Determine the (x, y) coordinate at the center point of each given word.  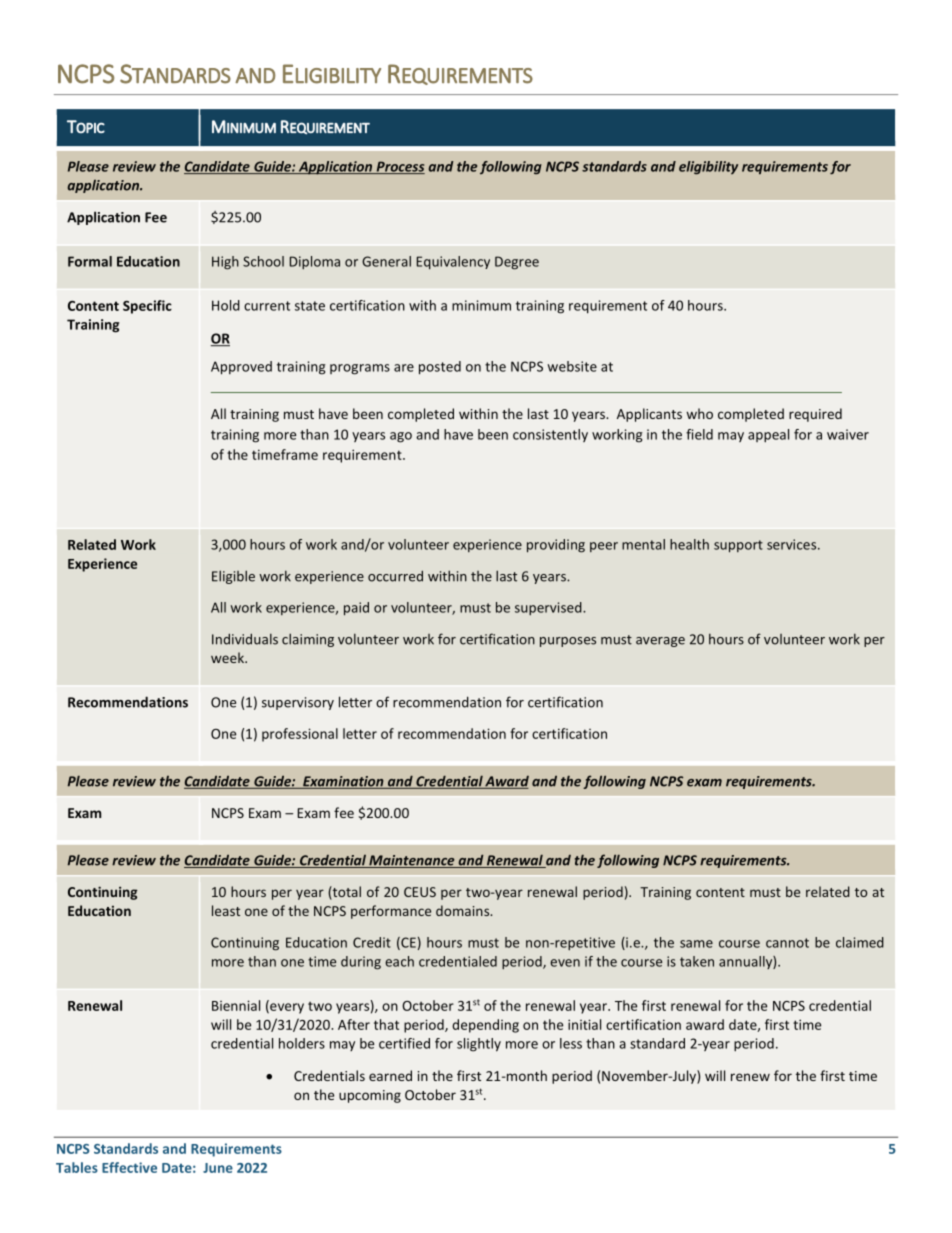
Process (399, 167)
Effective (129, 1167)
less (571, 1043)
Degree (517, 263)
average (660, 642)
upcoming (370, 1096)
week (228, 657)
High (225, 263)
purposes (568, 642)
